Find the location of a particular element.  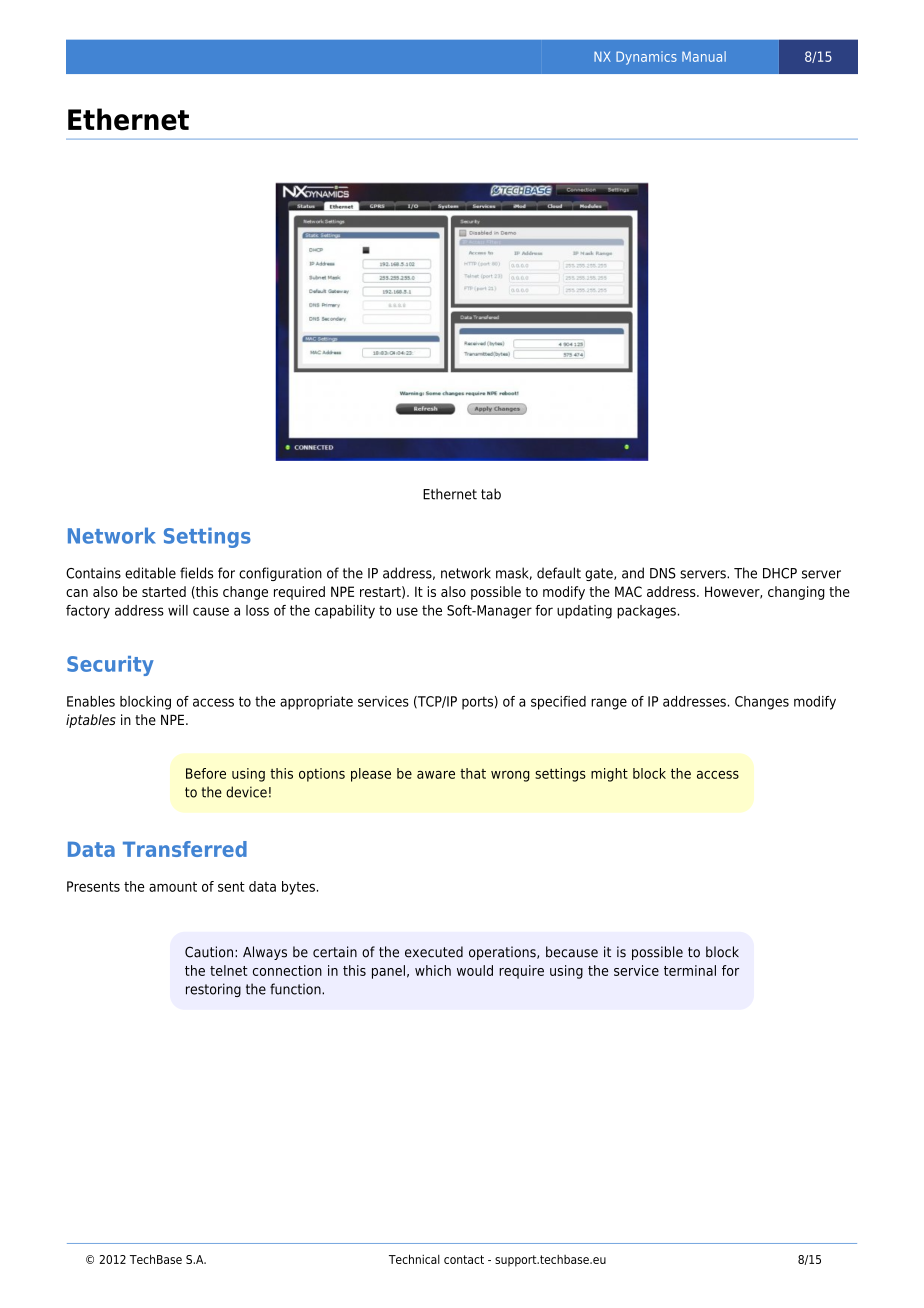

packages is located at coordinates (646, 612).
